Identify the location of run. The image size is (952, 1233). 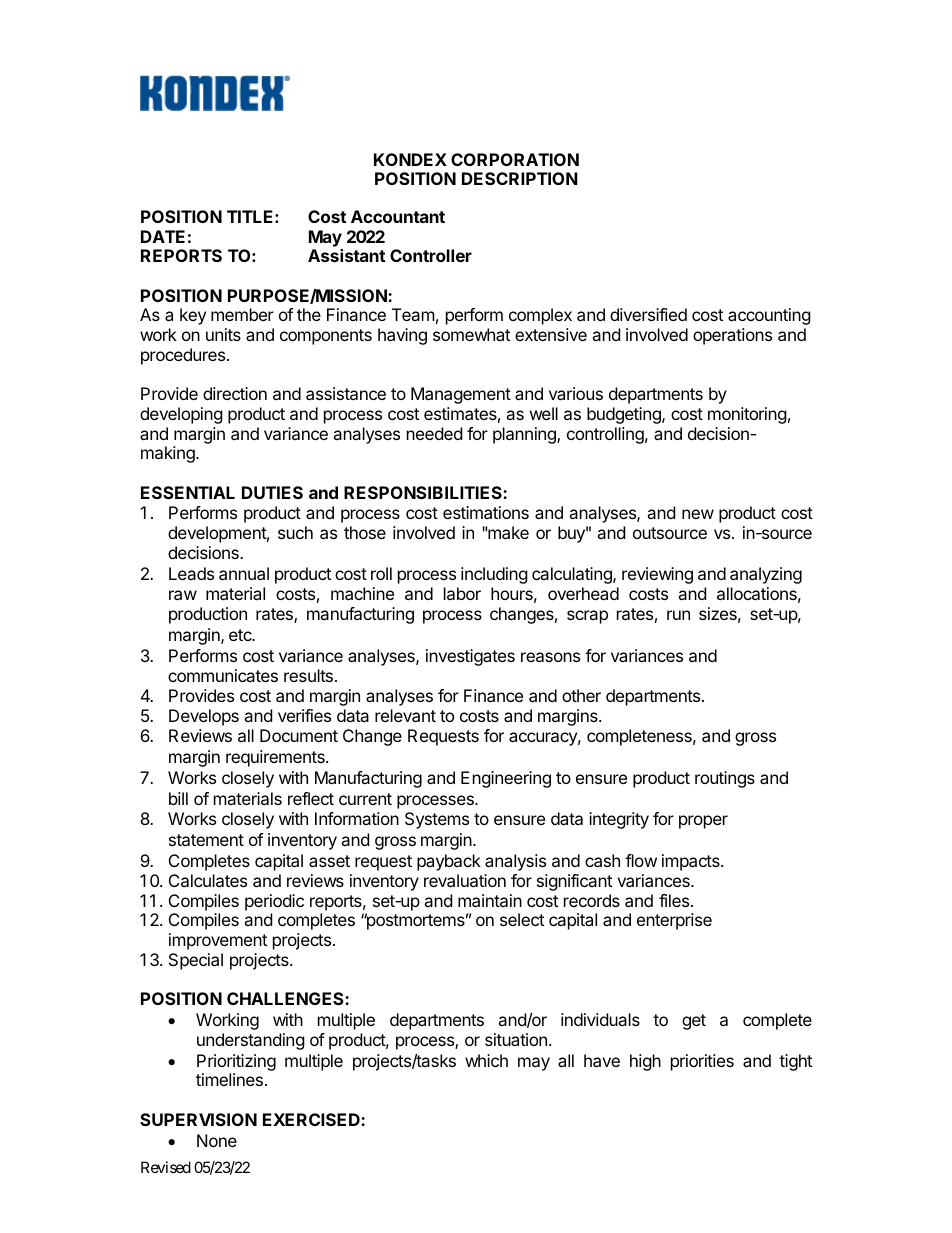
(678, 615).
